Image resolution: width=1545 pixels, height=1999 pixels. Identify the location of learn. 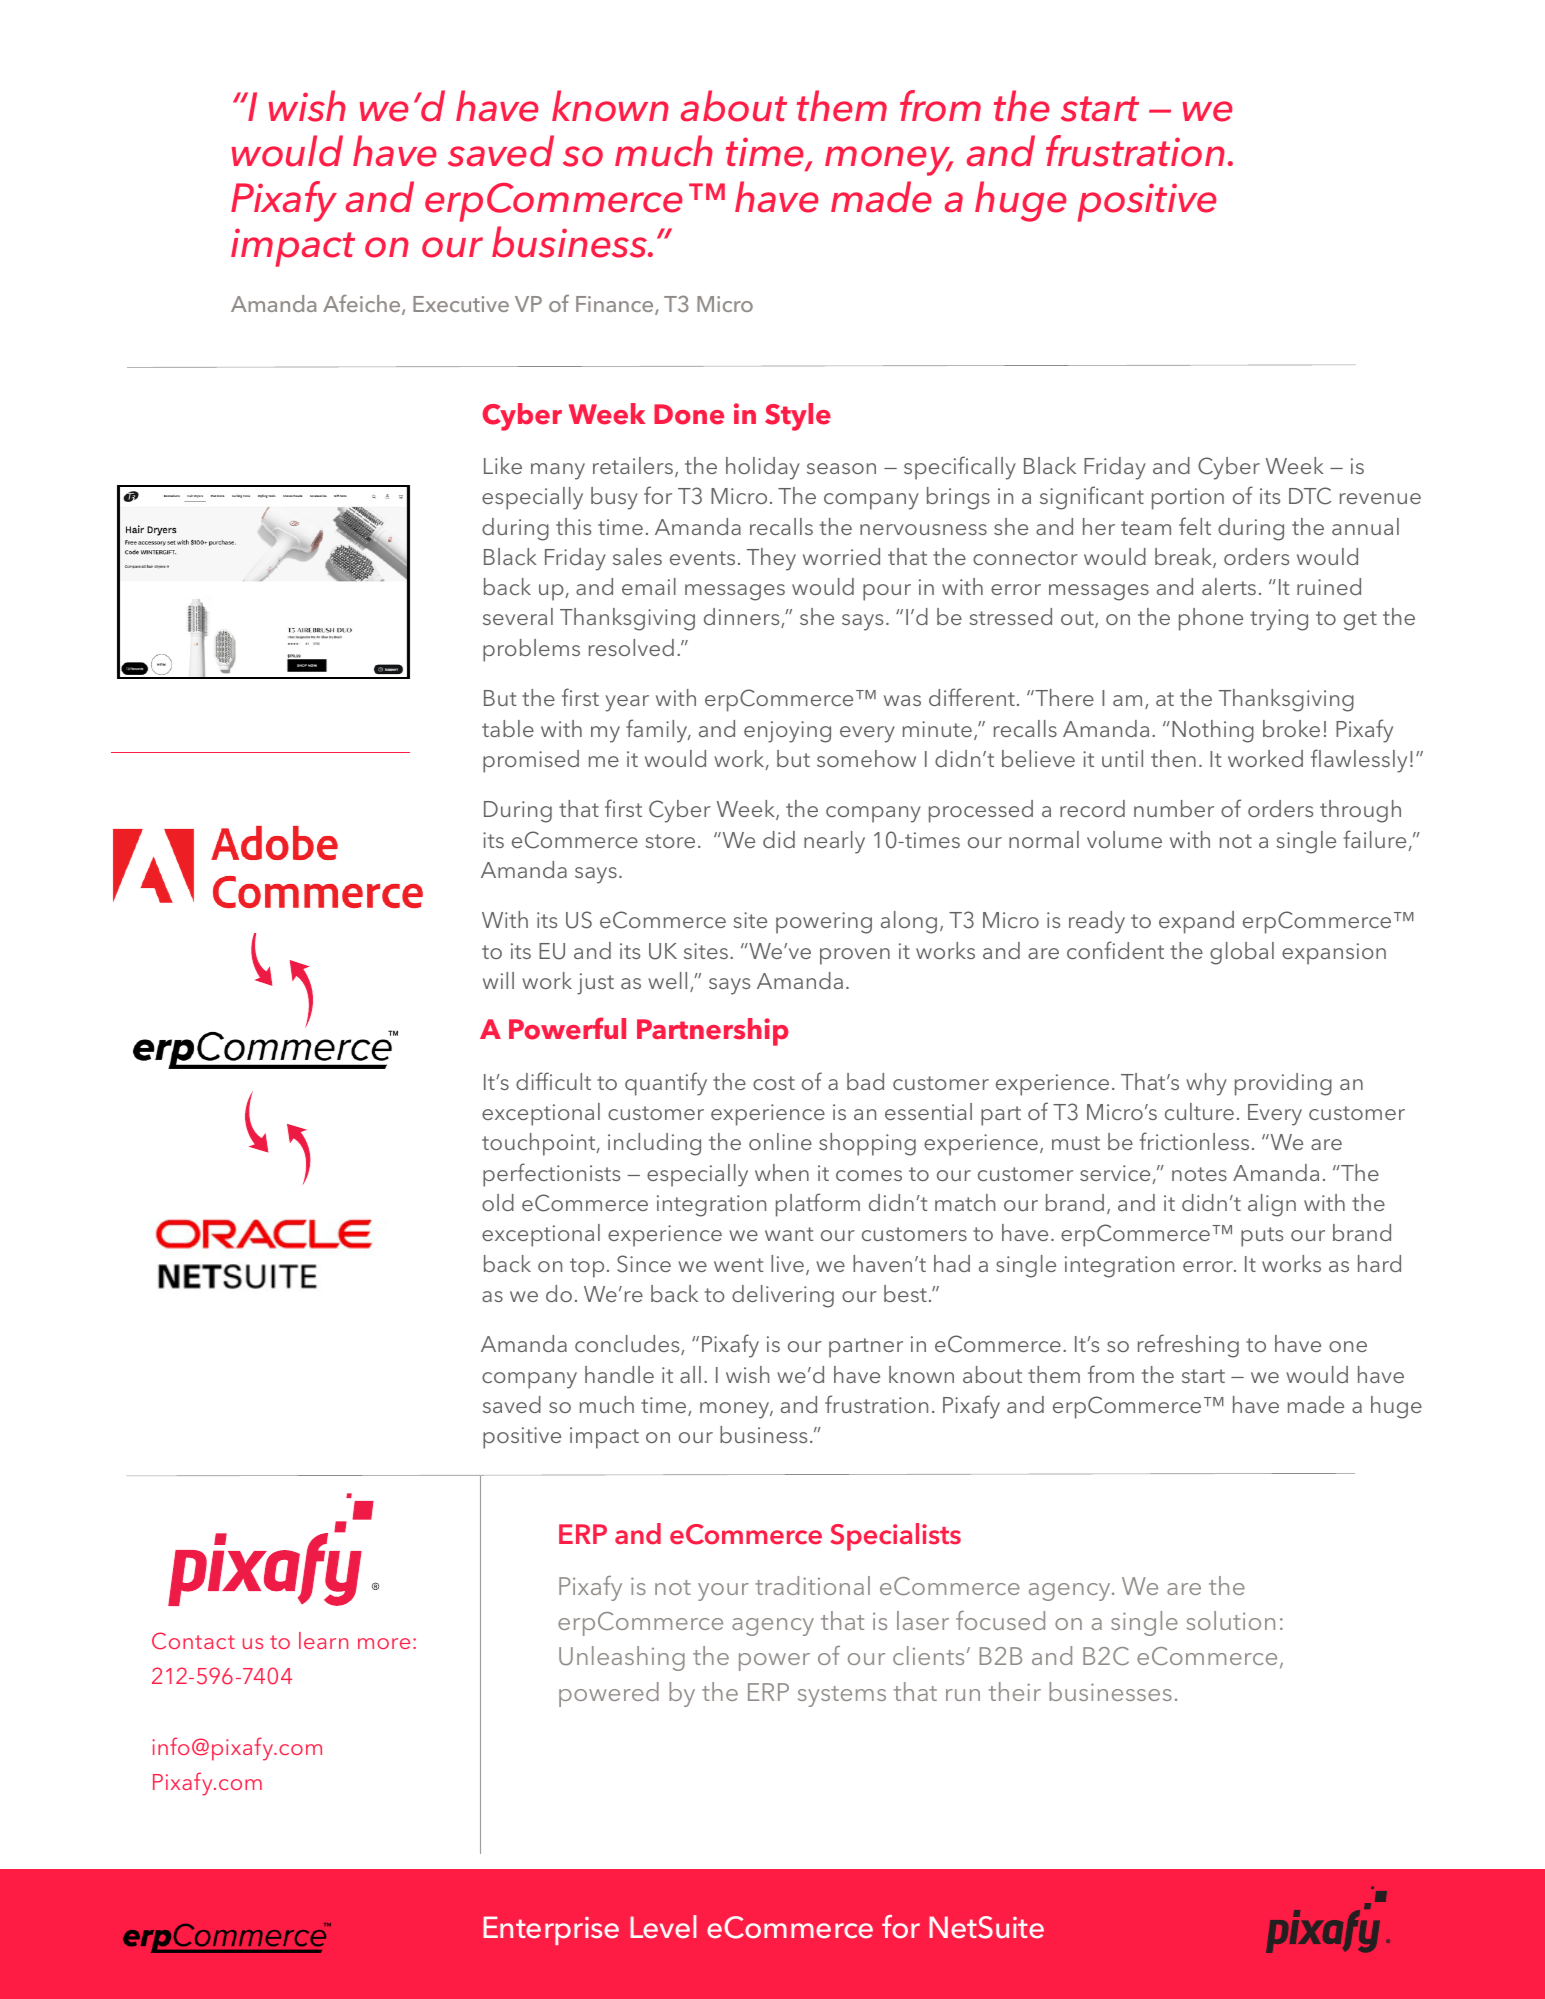
(323, 1640).
